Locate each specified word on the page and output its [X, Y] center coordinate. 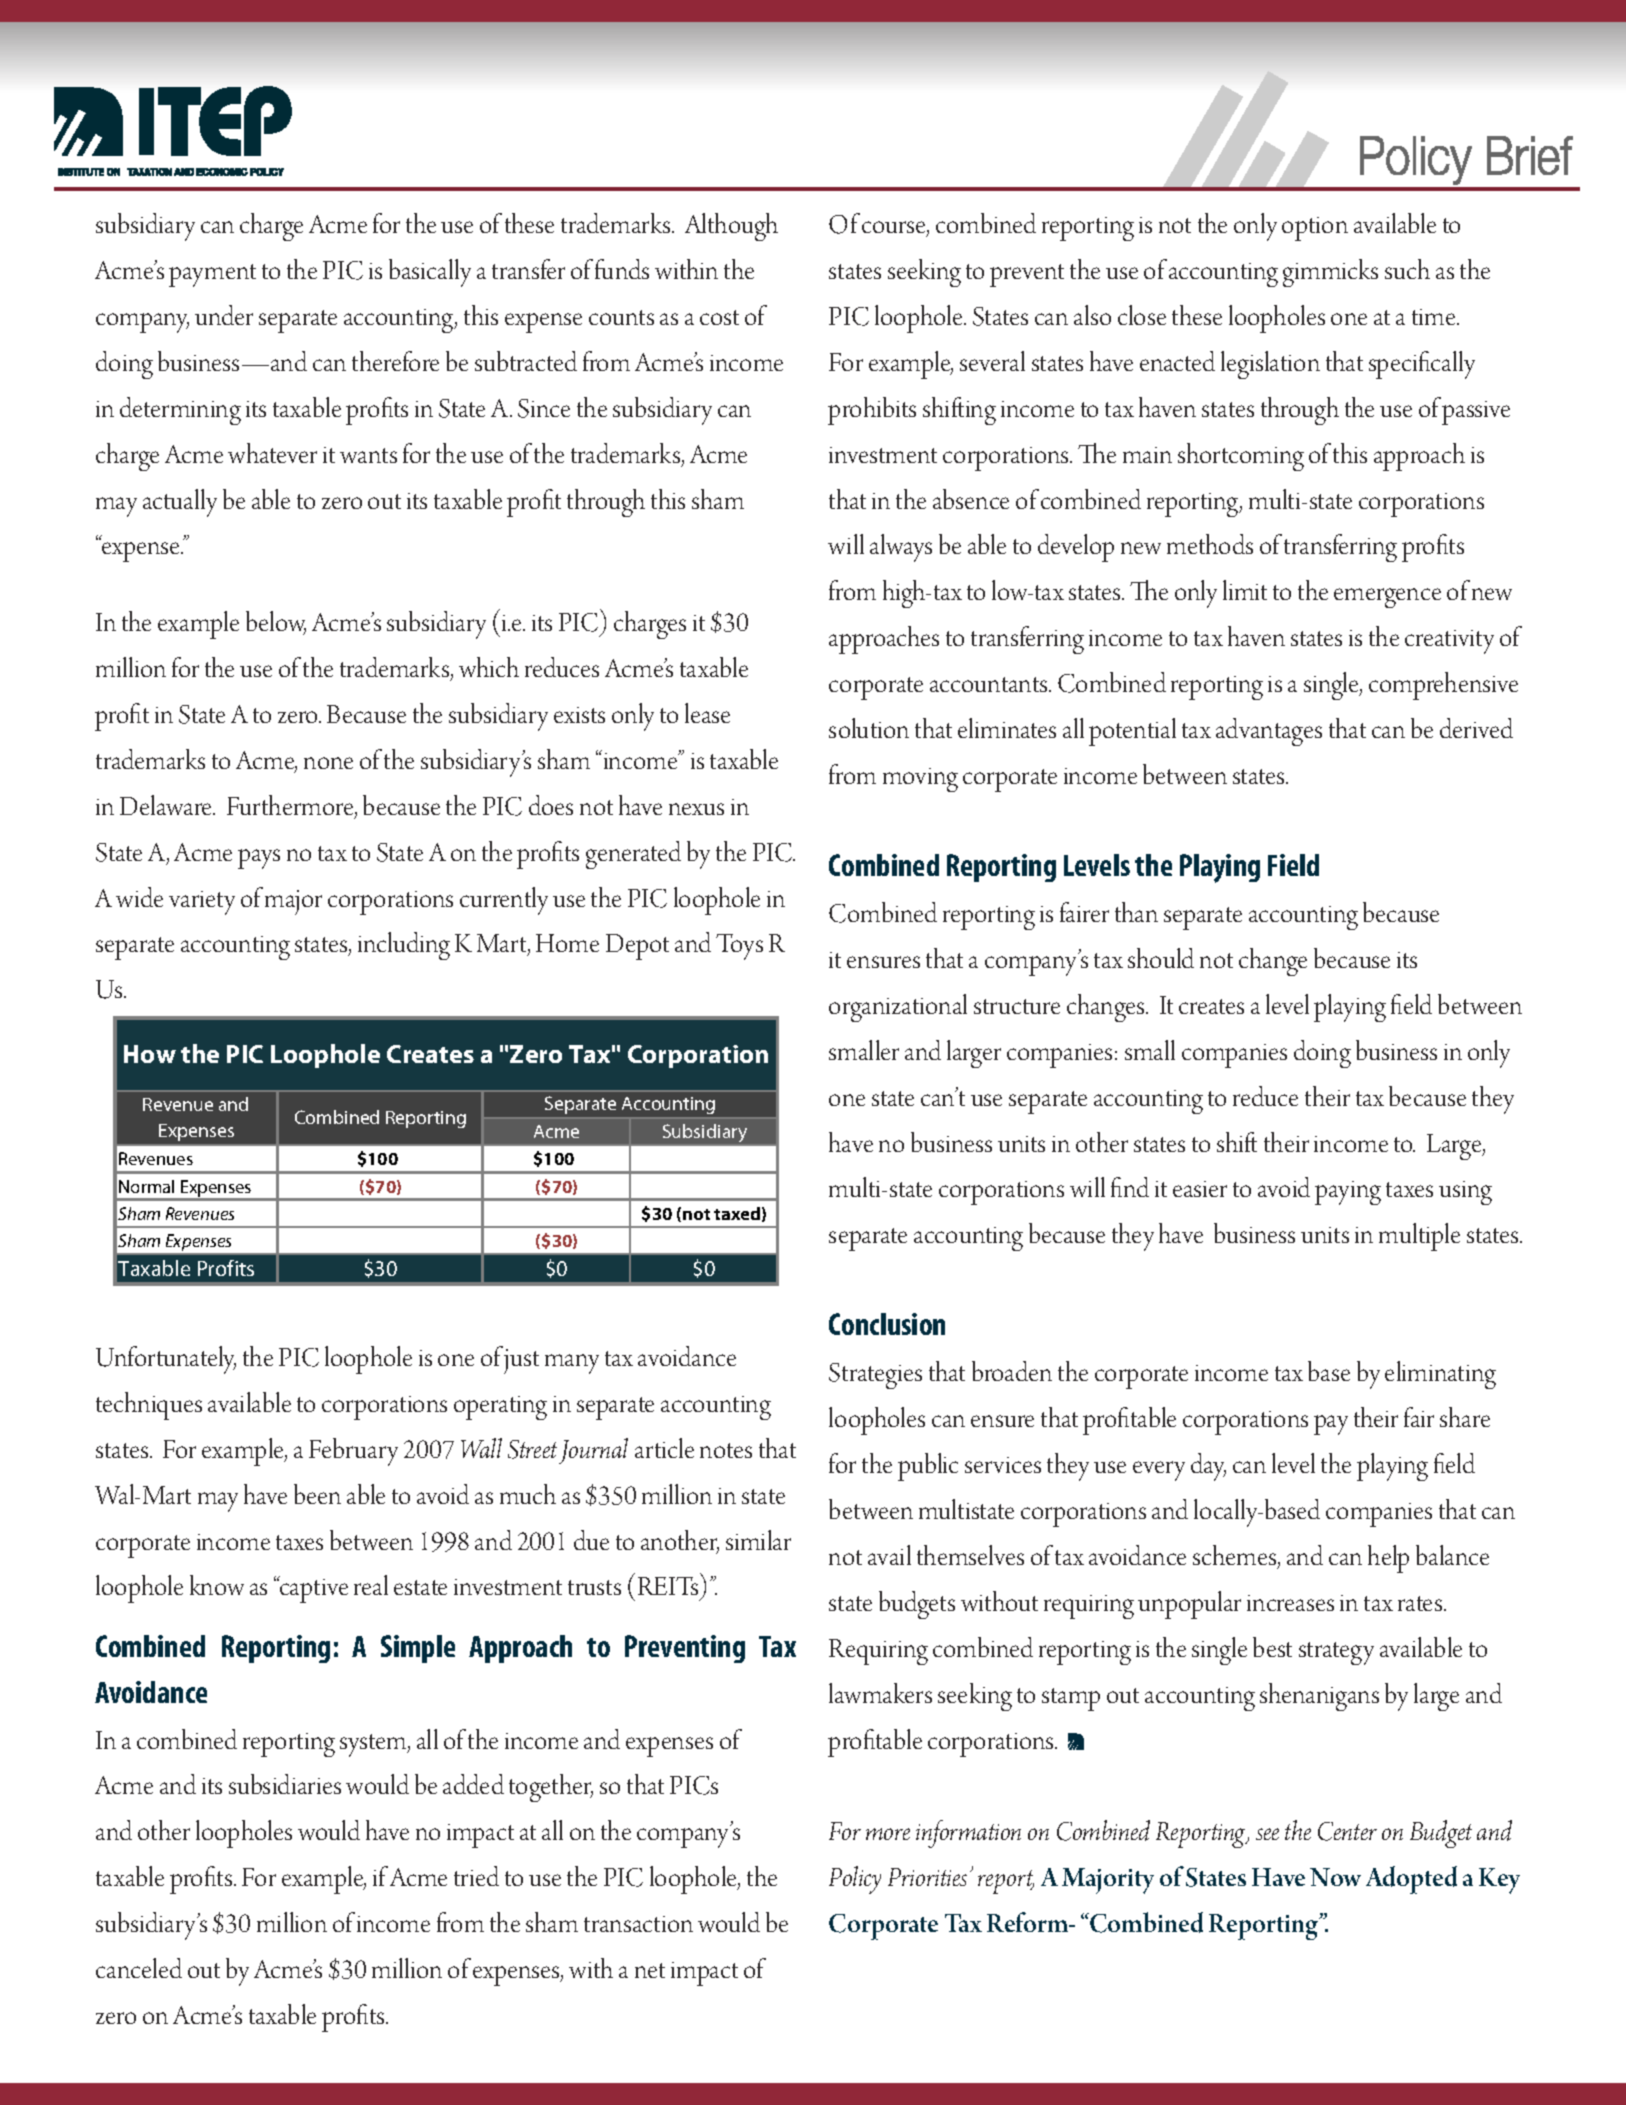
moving [920, 780]
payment [212, 275]
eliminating [1440, 1375]
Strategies [875, 1376]
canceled [139, 1968]
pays [259, 859]
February [353, 1452]
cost [719, 317]
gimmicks [1330, 273]
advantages [1269, 732]
